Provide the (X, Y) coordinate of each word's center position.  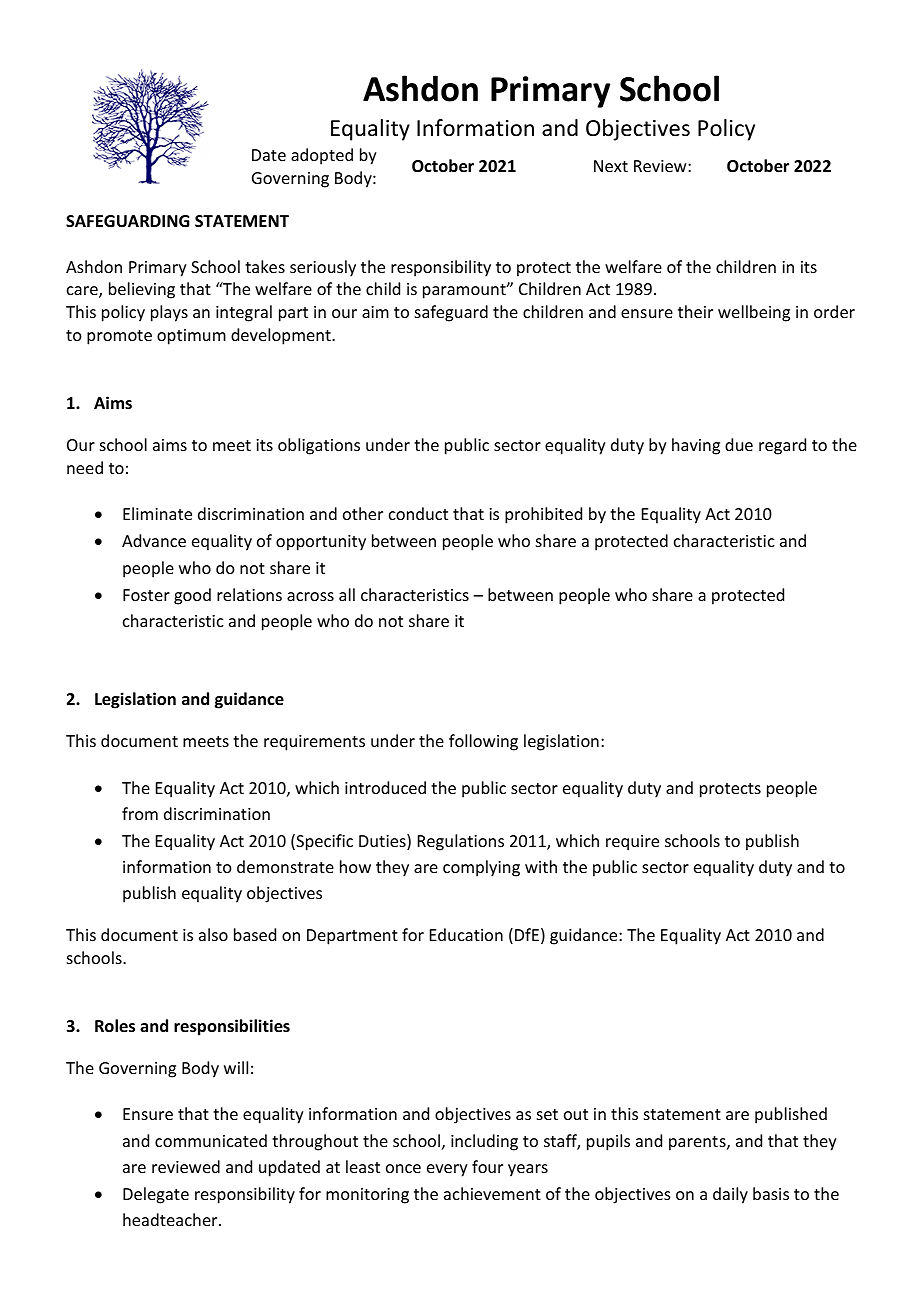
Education (466, 934)
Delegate (156, 1195)
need (85, 467)
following (483, 742)
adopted (322, 156)
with (541, 866)
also (213, 934)
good (192, 596)
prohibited (543, 515)
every (447, 1170)
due (739, 444)
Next (611, 166)
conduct (418, 513)
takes (265, 266)
